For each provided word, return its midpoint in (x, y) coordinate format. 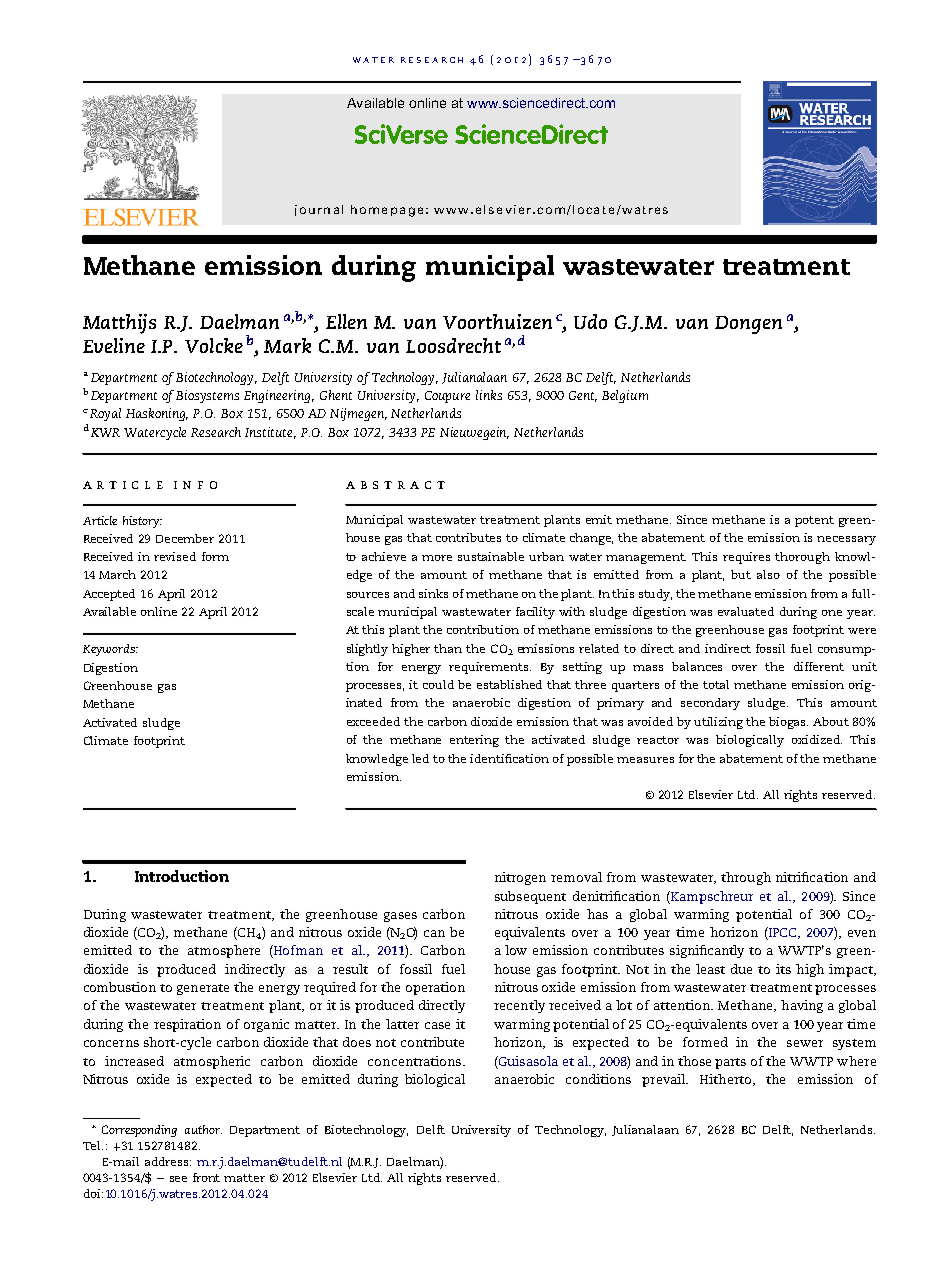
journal (319, 210)
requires (746, 558)
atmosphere (224, 951)
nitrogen (520, 878)
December (185, 538)
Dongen (748, 325)
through (746, 878)
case (437, 1025)
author (203, 1129)
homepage (387, 211)
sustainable (491, 556)
